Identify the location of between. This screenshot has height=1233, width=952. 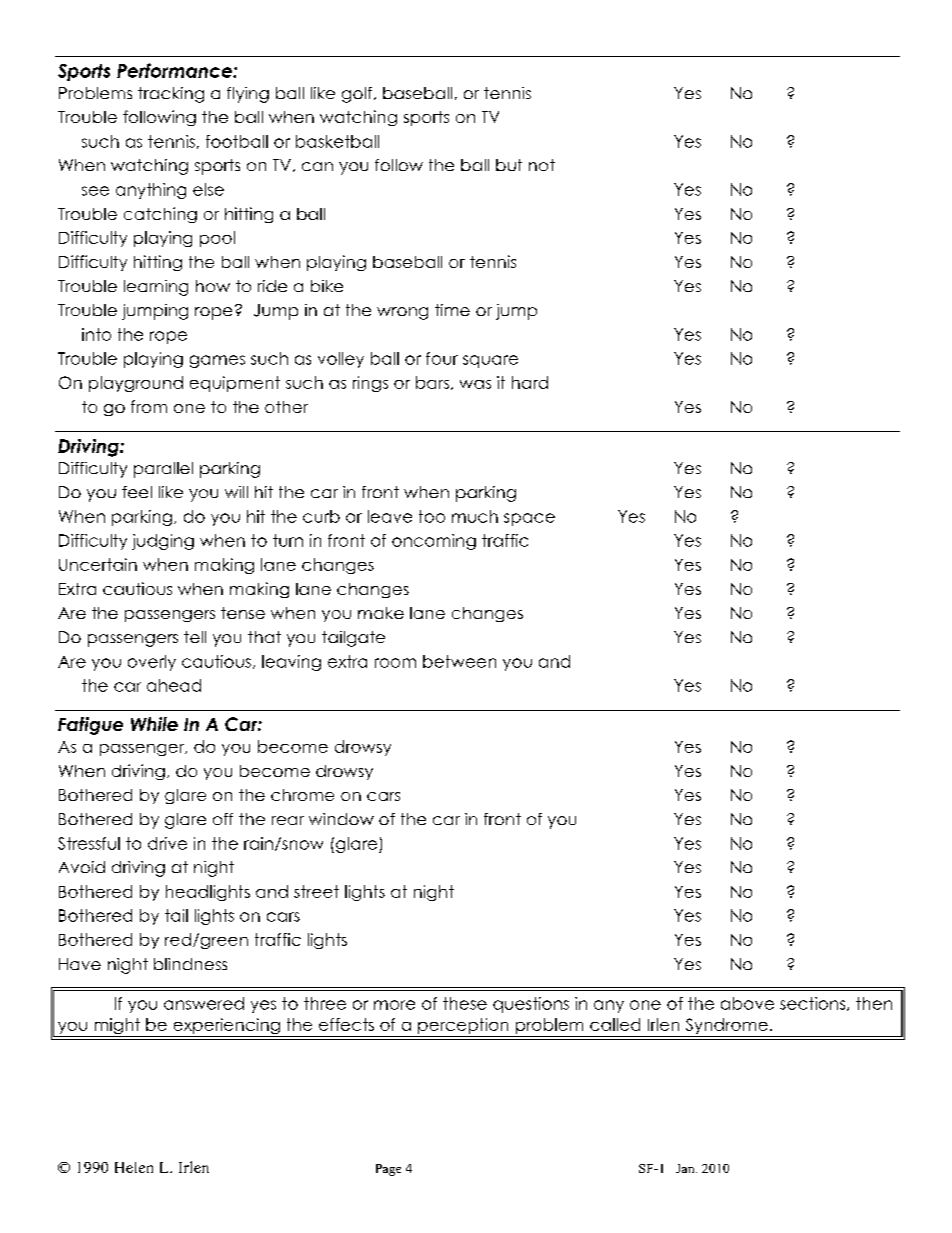
(459, 661).
